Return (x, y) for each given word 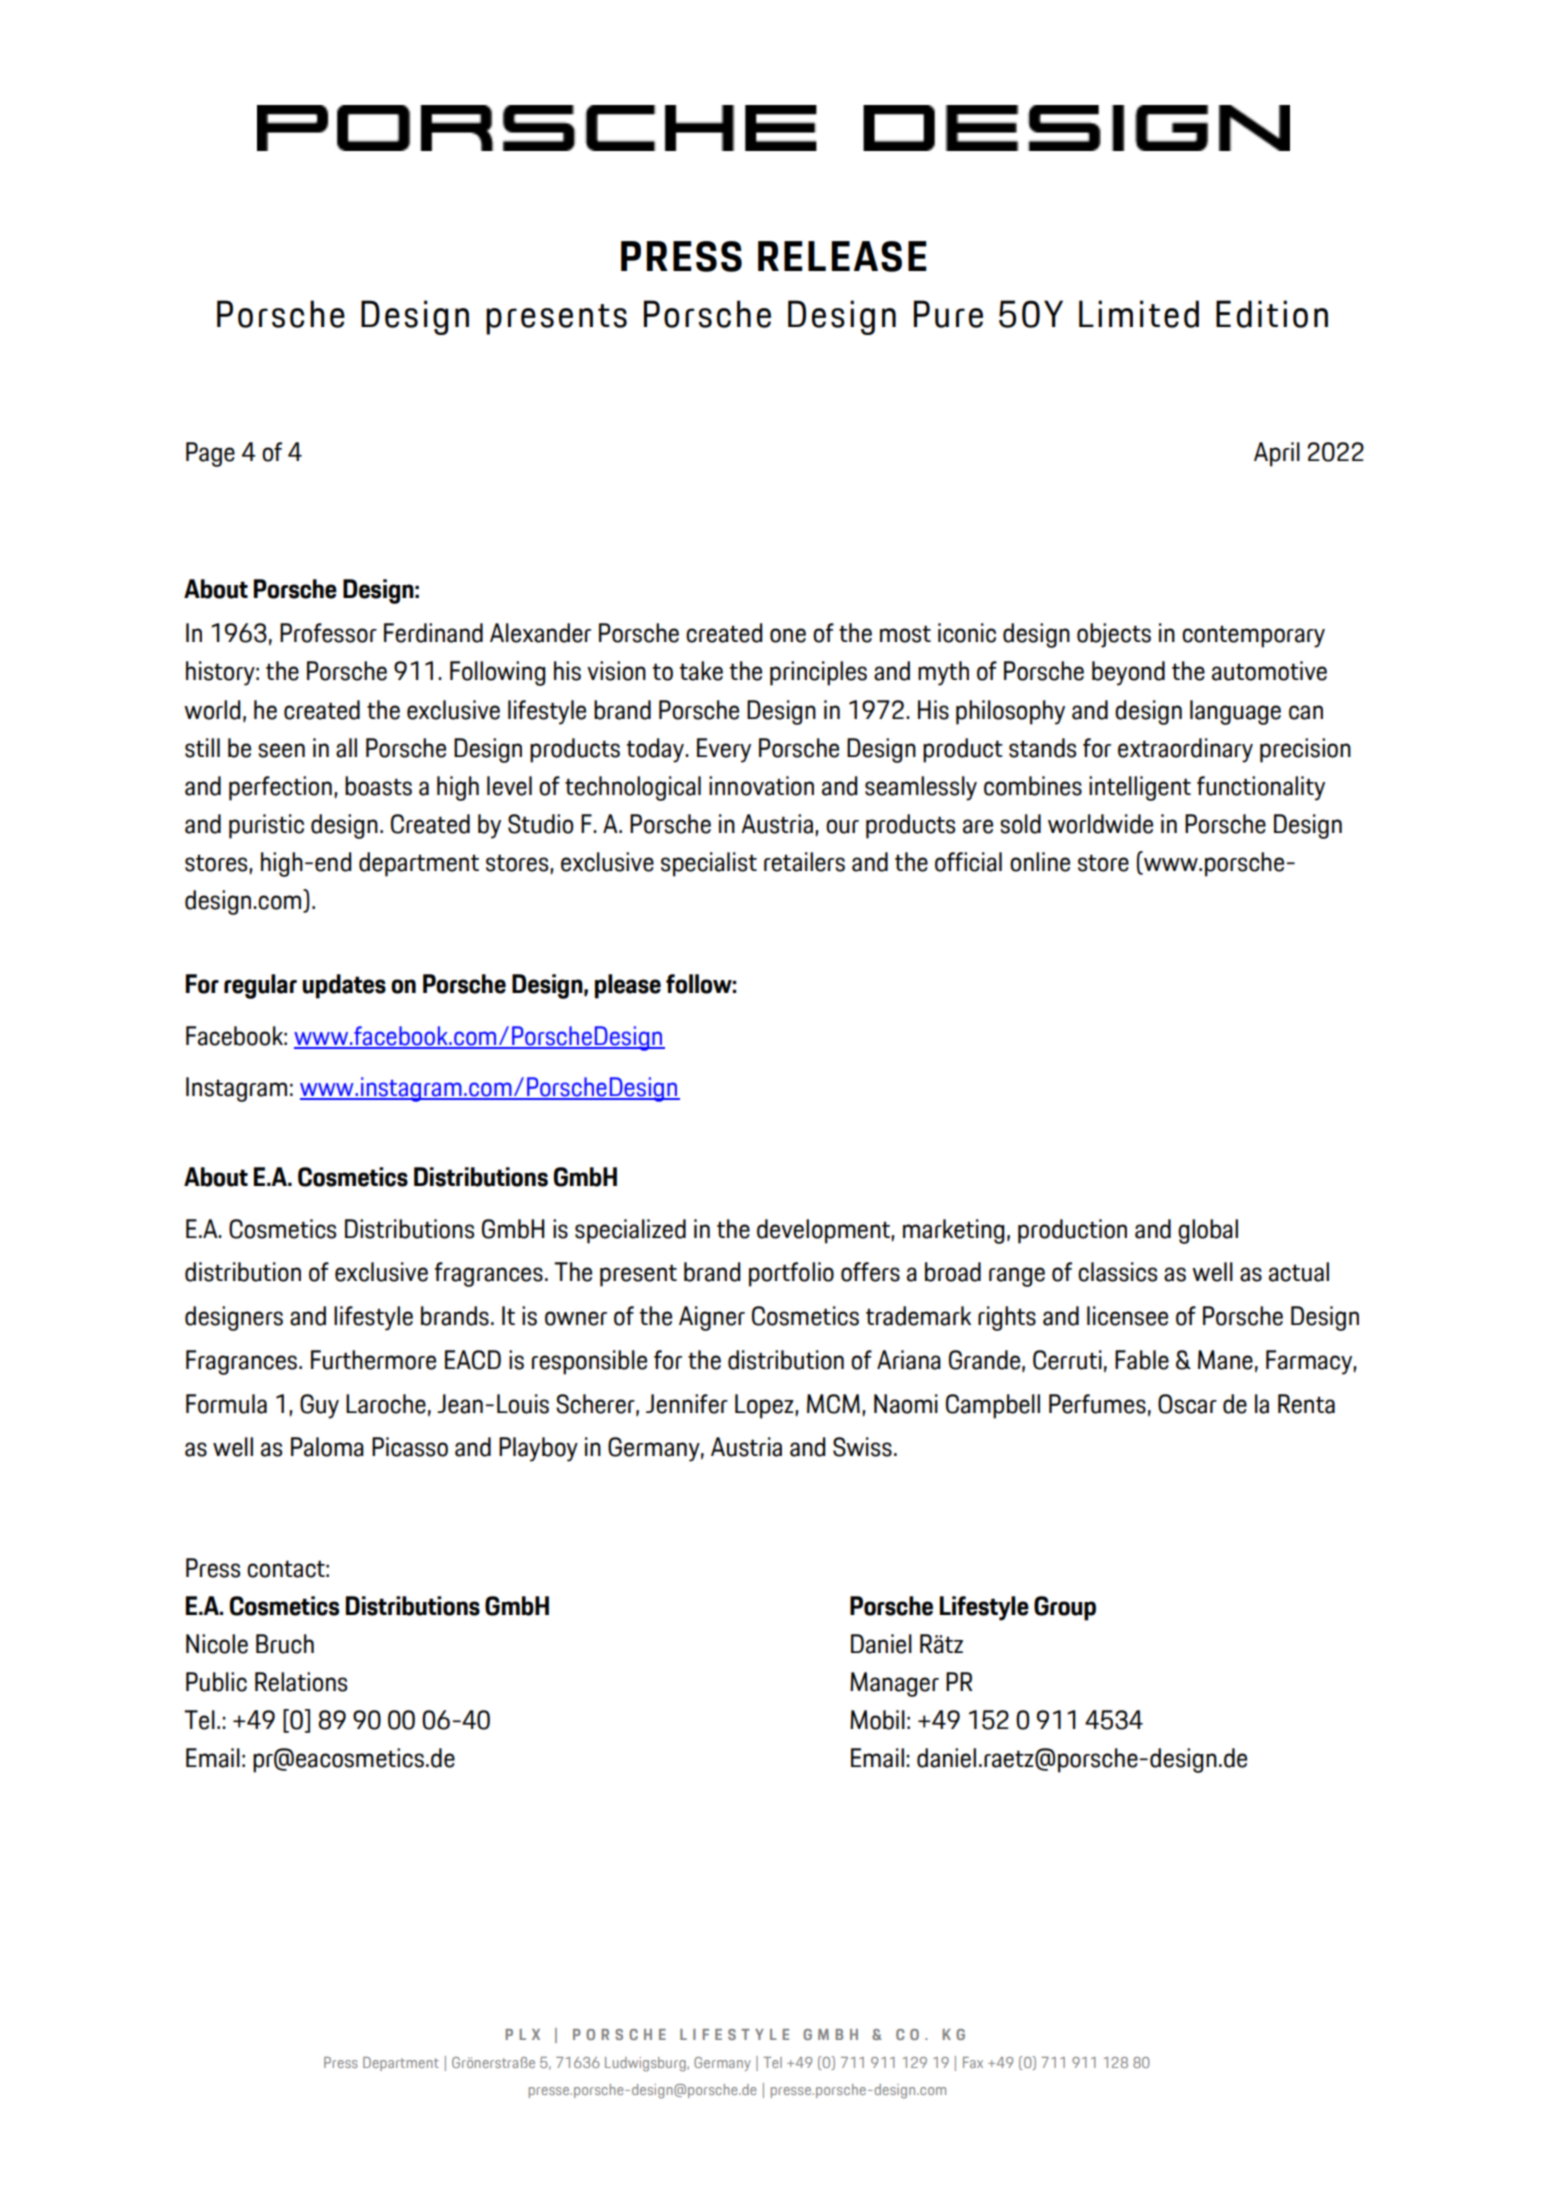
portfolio (791, 1274)
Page (210, 454)
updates (344, 986)
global (1208, 1231)
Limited (1139, 314)
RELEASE (842, 256)
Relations (301, 1682)
